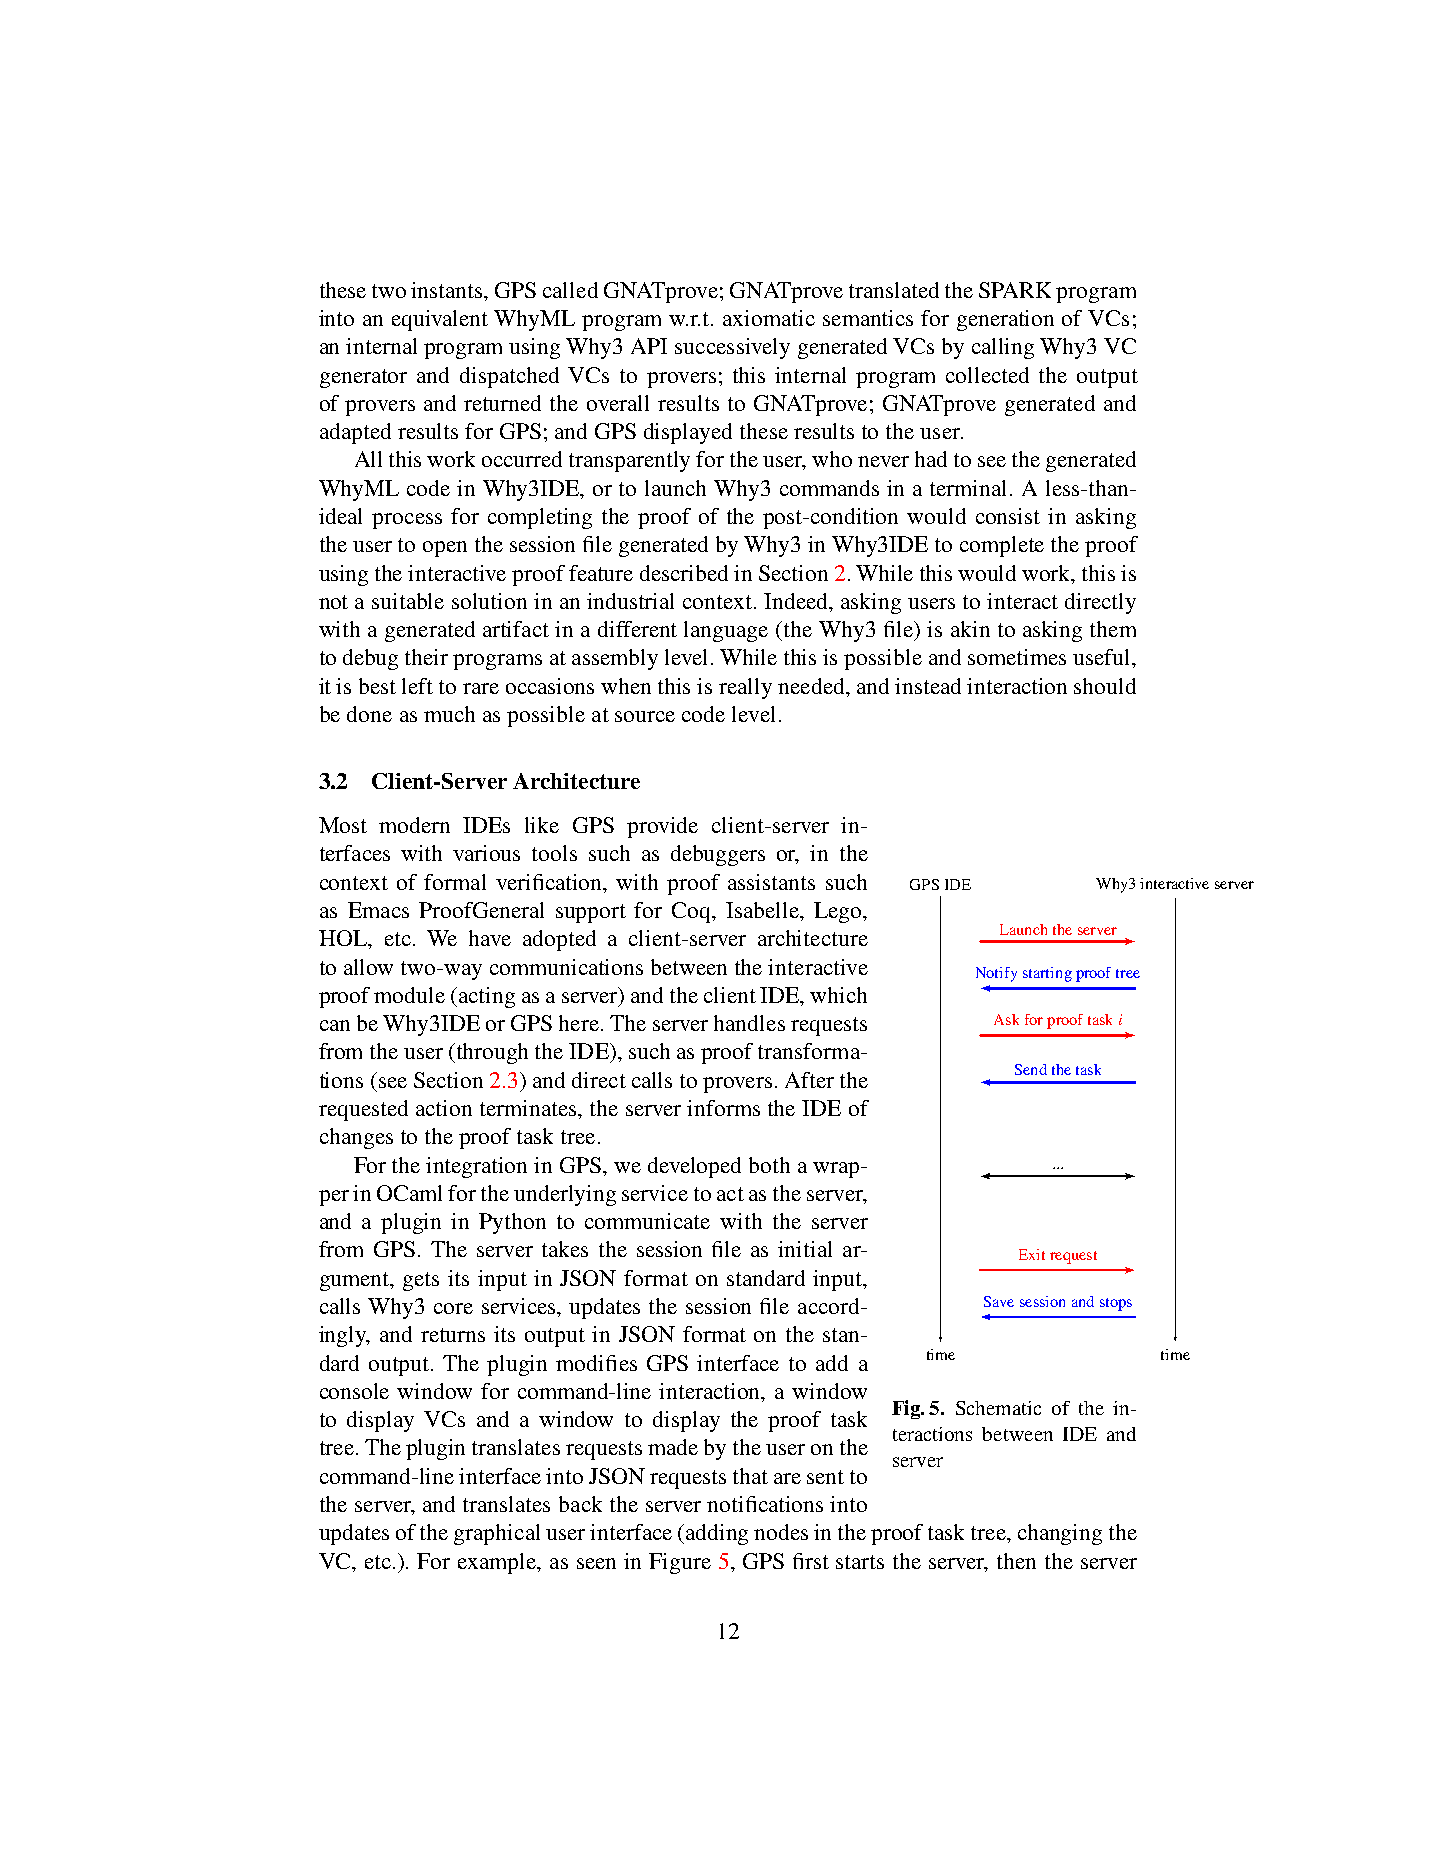 This screenshot has width=1448, height=1874. What do you see at coordinates (497, 1534) in the screenshot?
I see `graphical` at bounding box center [497, 1534].
